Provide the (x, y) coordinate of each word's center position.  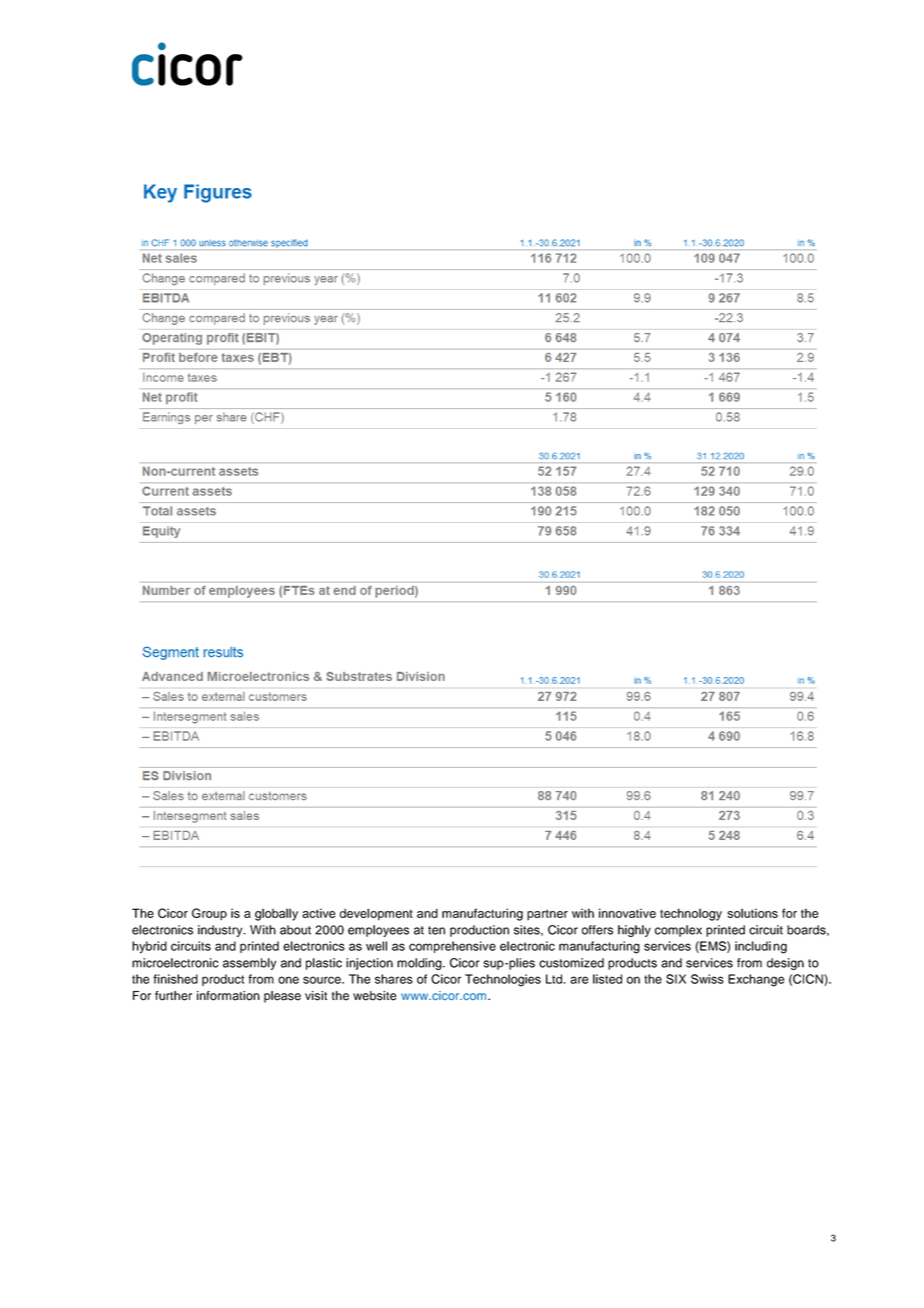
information (228, 996)
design (785, 964)
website (374, 996)
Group (209, 914)
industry (221, 931)
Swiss (707, 979)
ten (436, 930)
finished (175, 979)
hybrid (149, 947)
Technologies (503, 980)
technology (691, 914)
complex (678, 931)
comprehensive (452, 947)
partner (547, 915)
